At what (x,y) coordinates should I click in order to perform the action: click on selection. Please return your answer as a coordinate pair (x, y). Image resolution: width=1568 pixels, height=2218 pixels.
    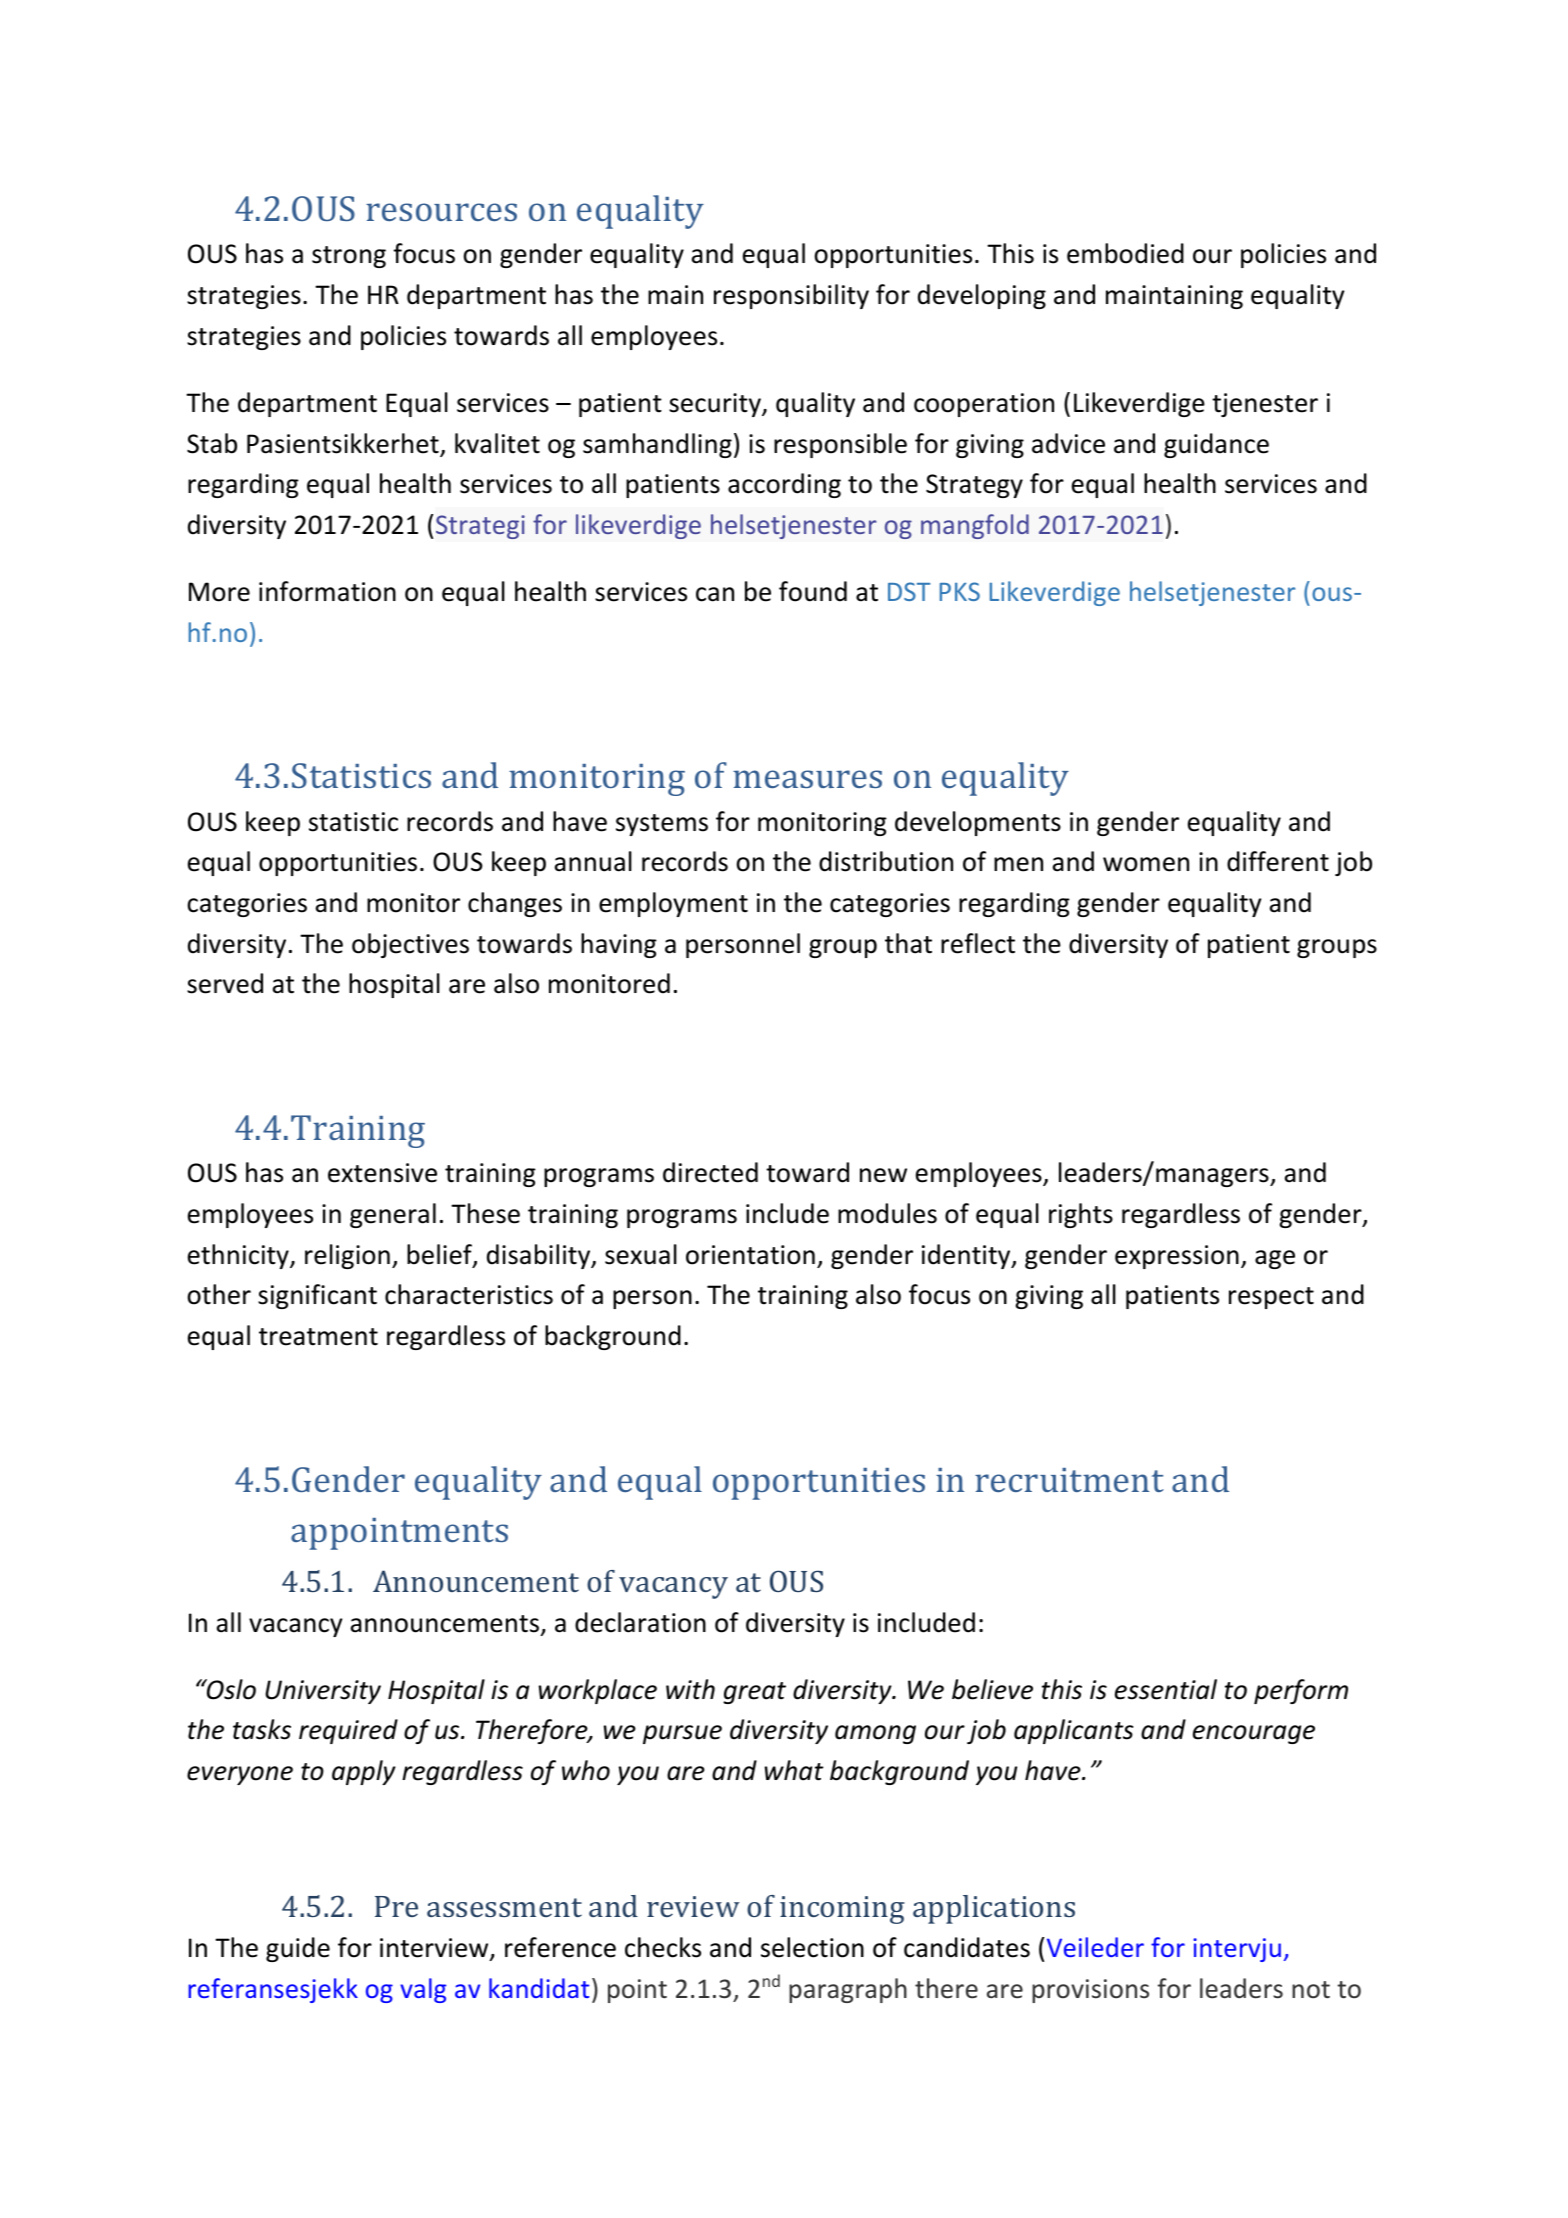
    Looking at the image, I should click on (812, 1947).
